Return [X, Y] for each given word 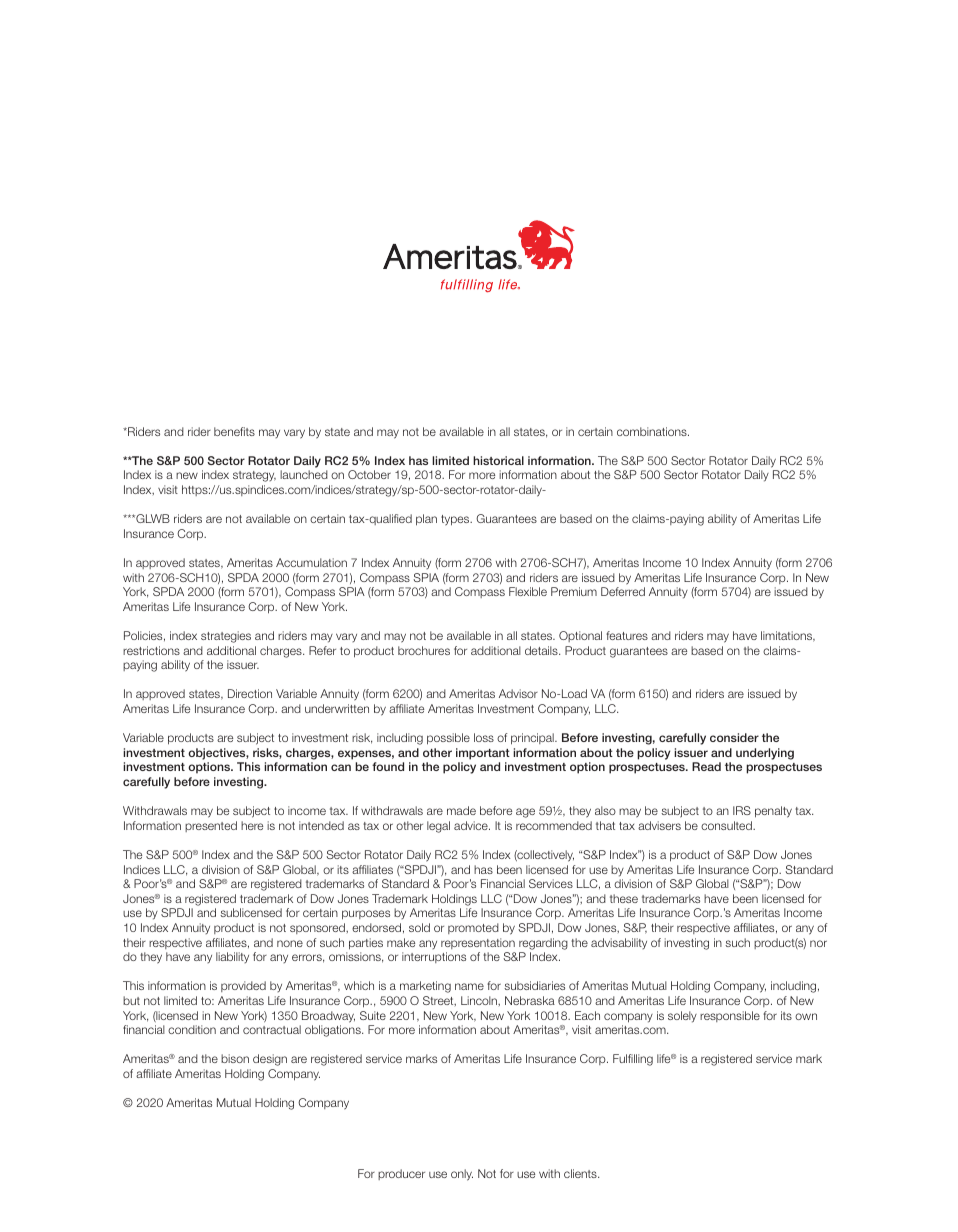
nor [818, 943]
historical [498, 460]
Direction [250, 693]
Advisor [518, 693]
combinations [653, 431]
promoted [473, 928]
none [290, 943]
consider [734, 737]
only [462, 1175]
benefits [234, 431]
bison [235, 1058]
